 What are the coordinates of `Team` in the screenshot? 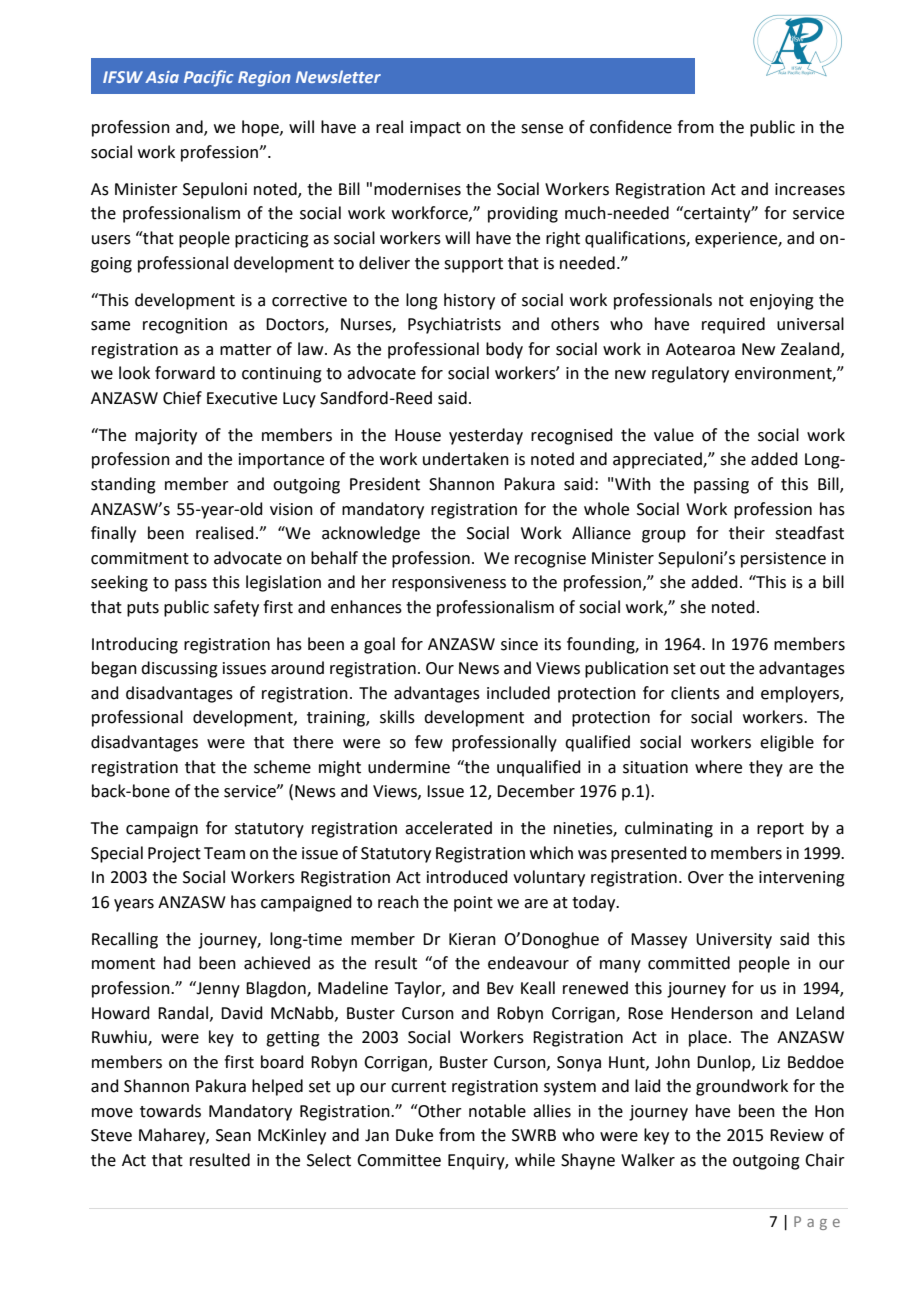 It's located at (224, 853).
